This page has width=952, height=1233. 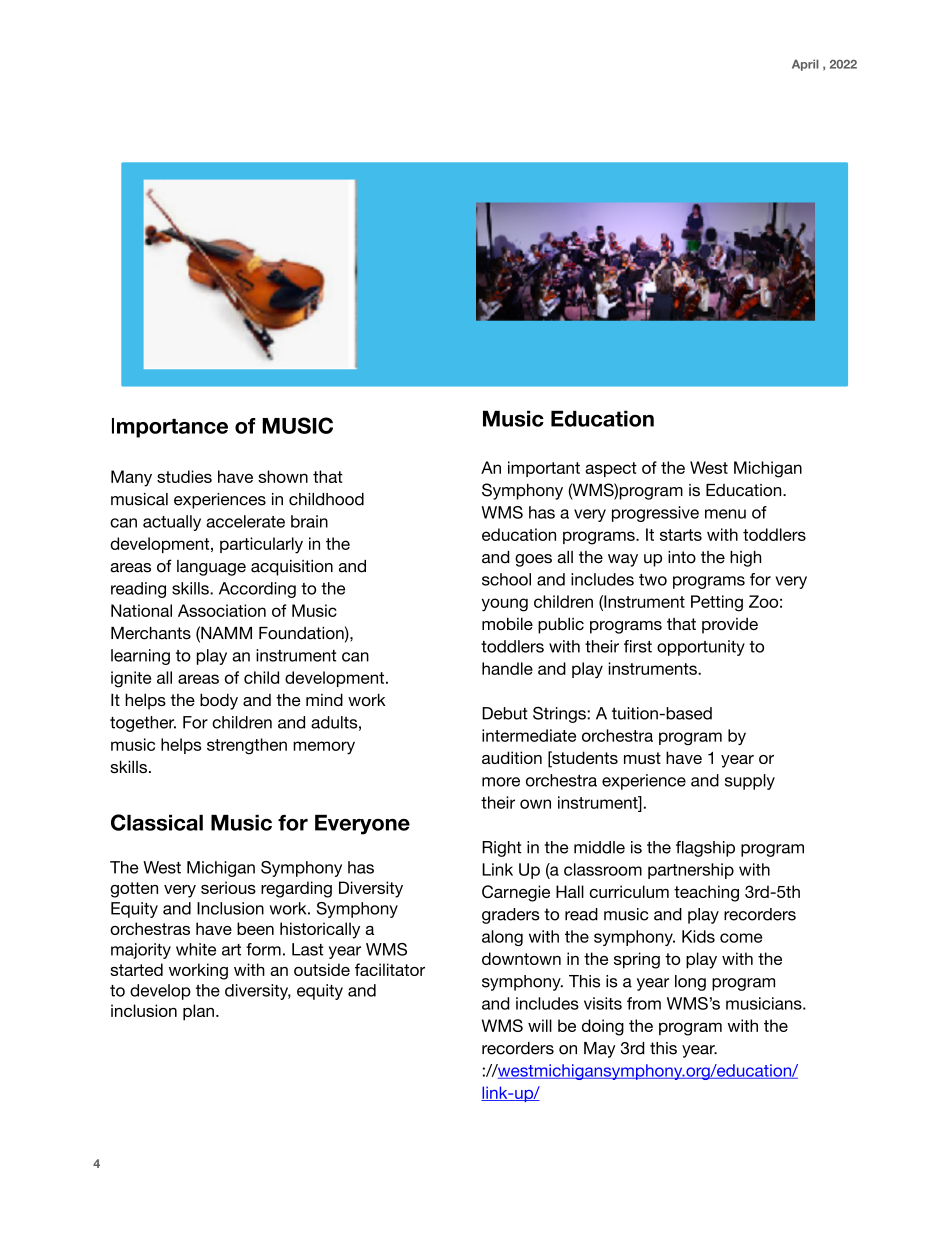 I want to click on aspect, so click(x=611, y=469).
